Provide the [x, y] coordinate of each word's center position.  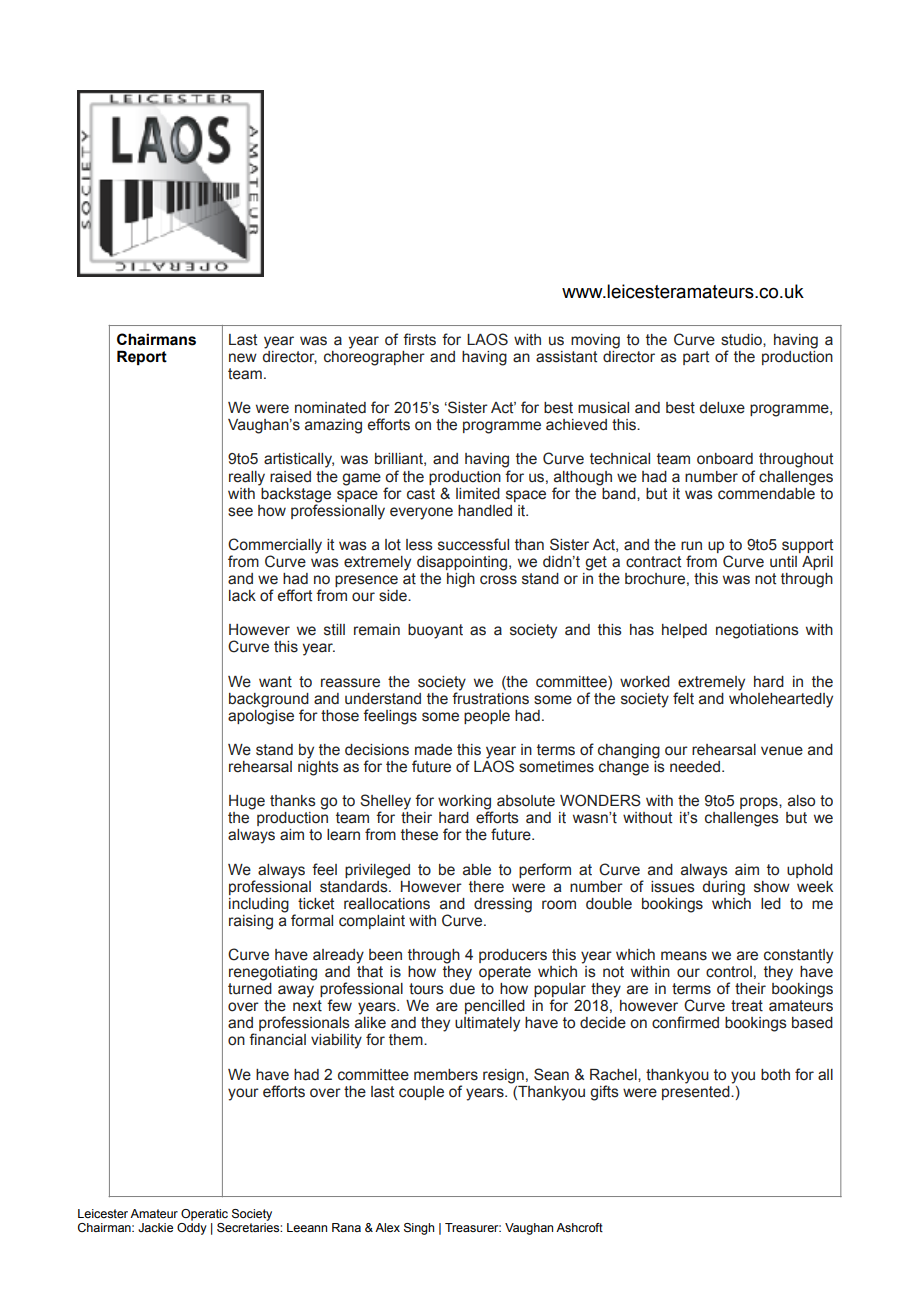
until [783, 562]
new [243, 358]
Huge [247, 802]
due [462, 989]
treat [747, 1006]
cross [498, 580]
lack [242, 596]
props [760, 803]
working [465, 803]
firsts [419, 339]
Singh [419, 1229]
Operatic [204, 1215]
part [696, 358]
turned [250, 989]
